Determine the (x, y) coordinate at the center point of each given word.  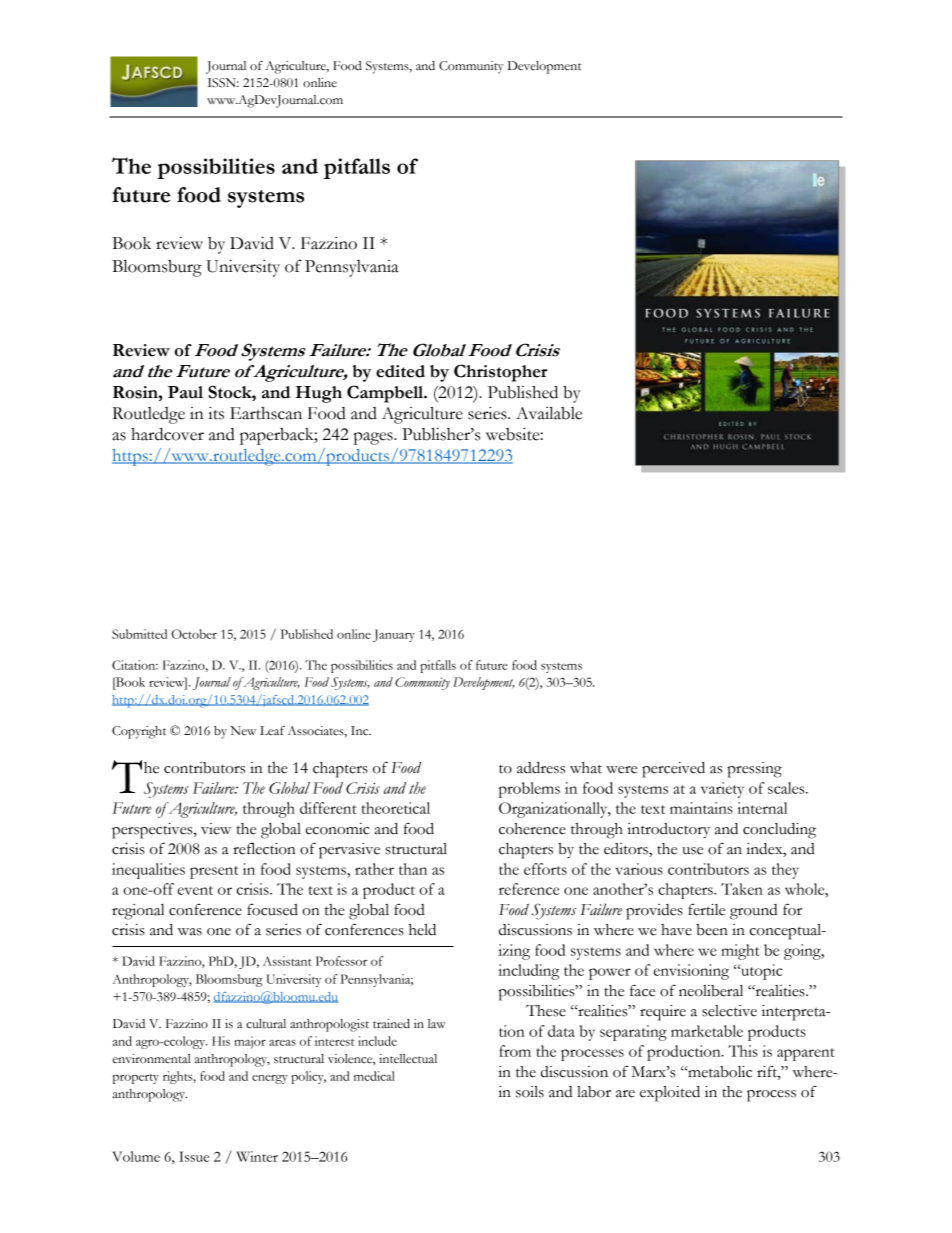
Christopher (501, 373)
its (216, 413)
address (541, 768)
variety (722, 790)
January (394, 635)
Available (549, 413)
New (243, 731)
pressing (754, 770)
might (740, 952)
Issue (194, 1156)
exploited (670, 1094)
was (190, 932)
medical (374, 1076)
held (422, 930)
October (194, 634)
